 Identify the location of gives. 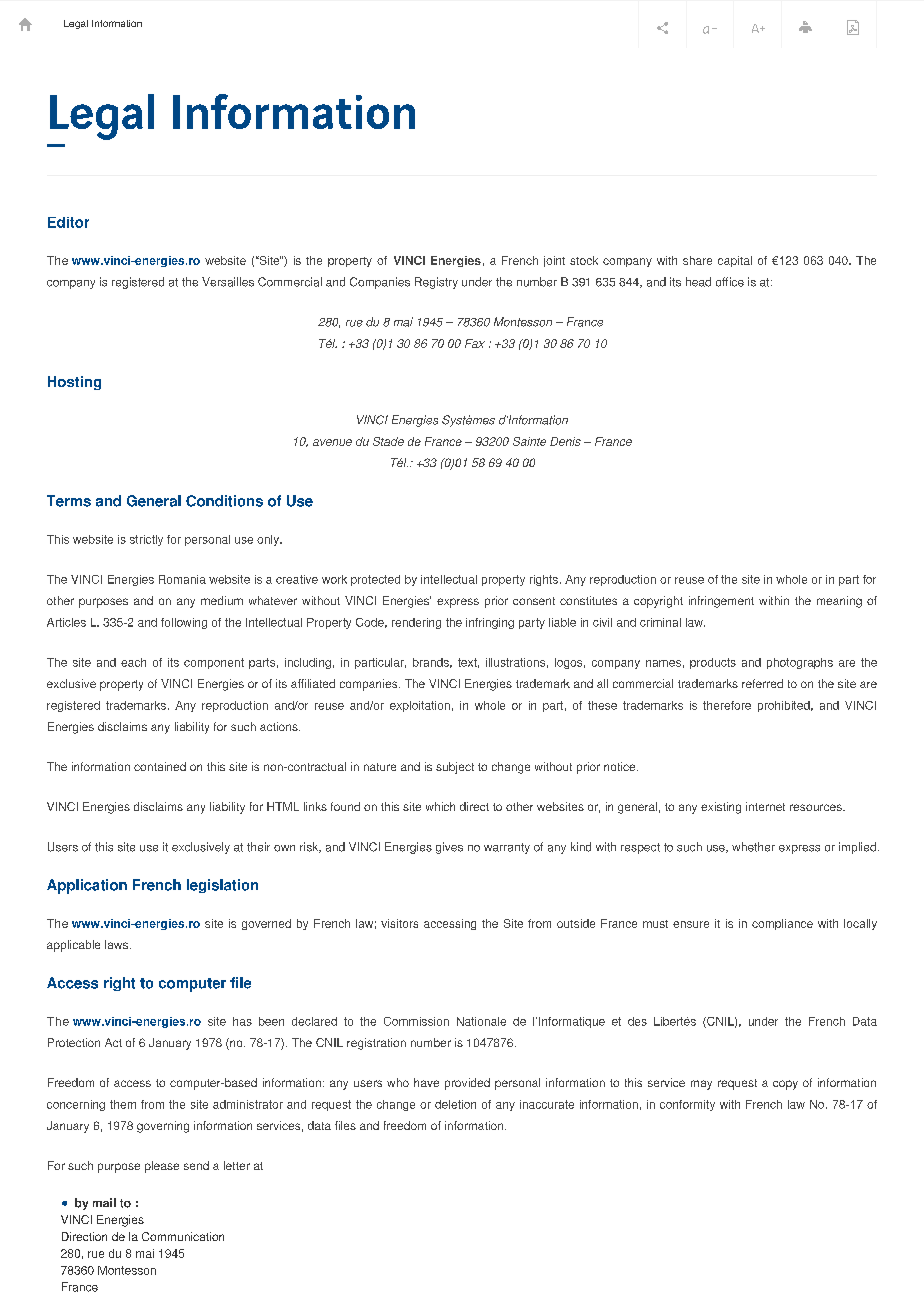
(449, 848).
